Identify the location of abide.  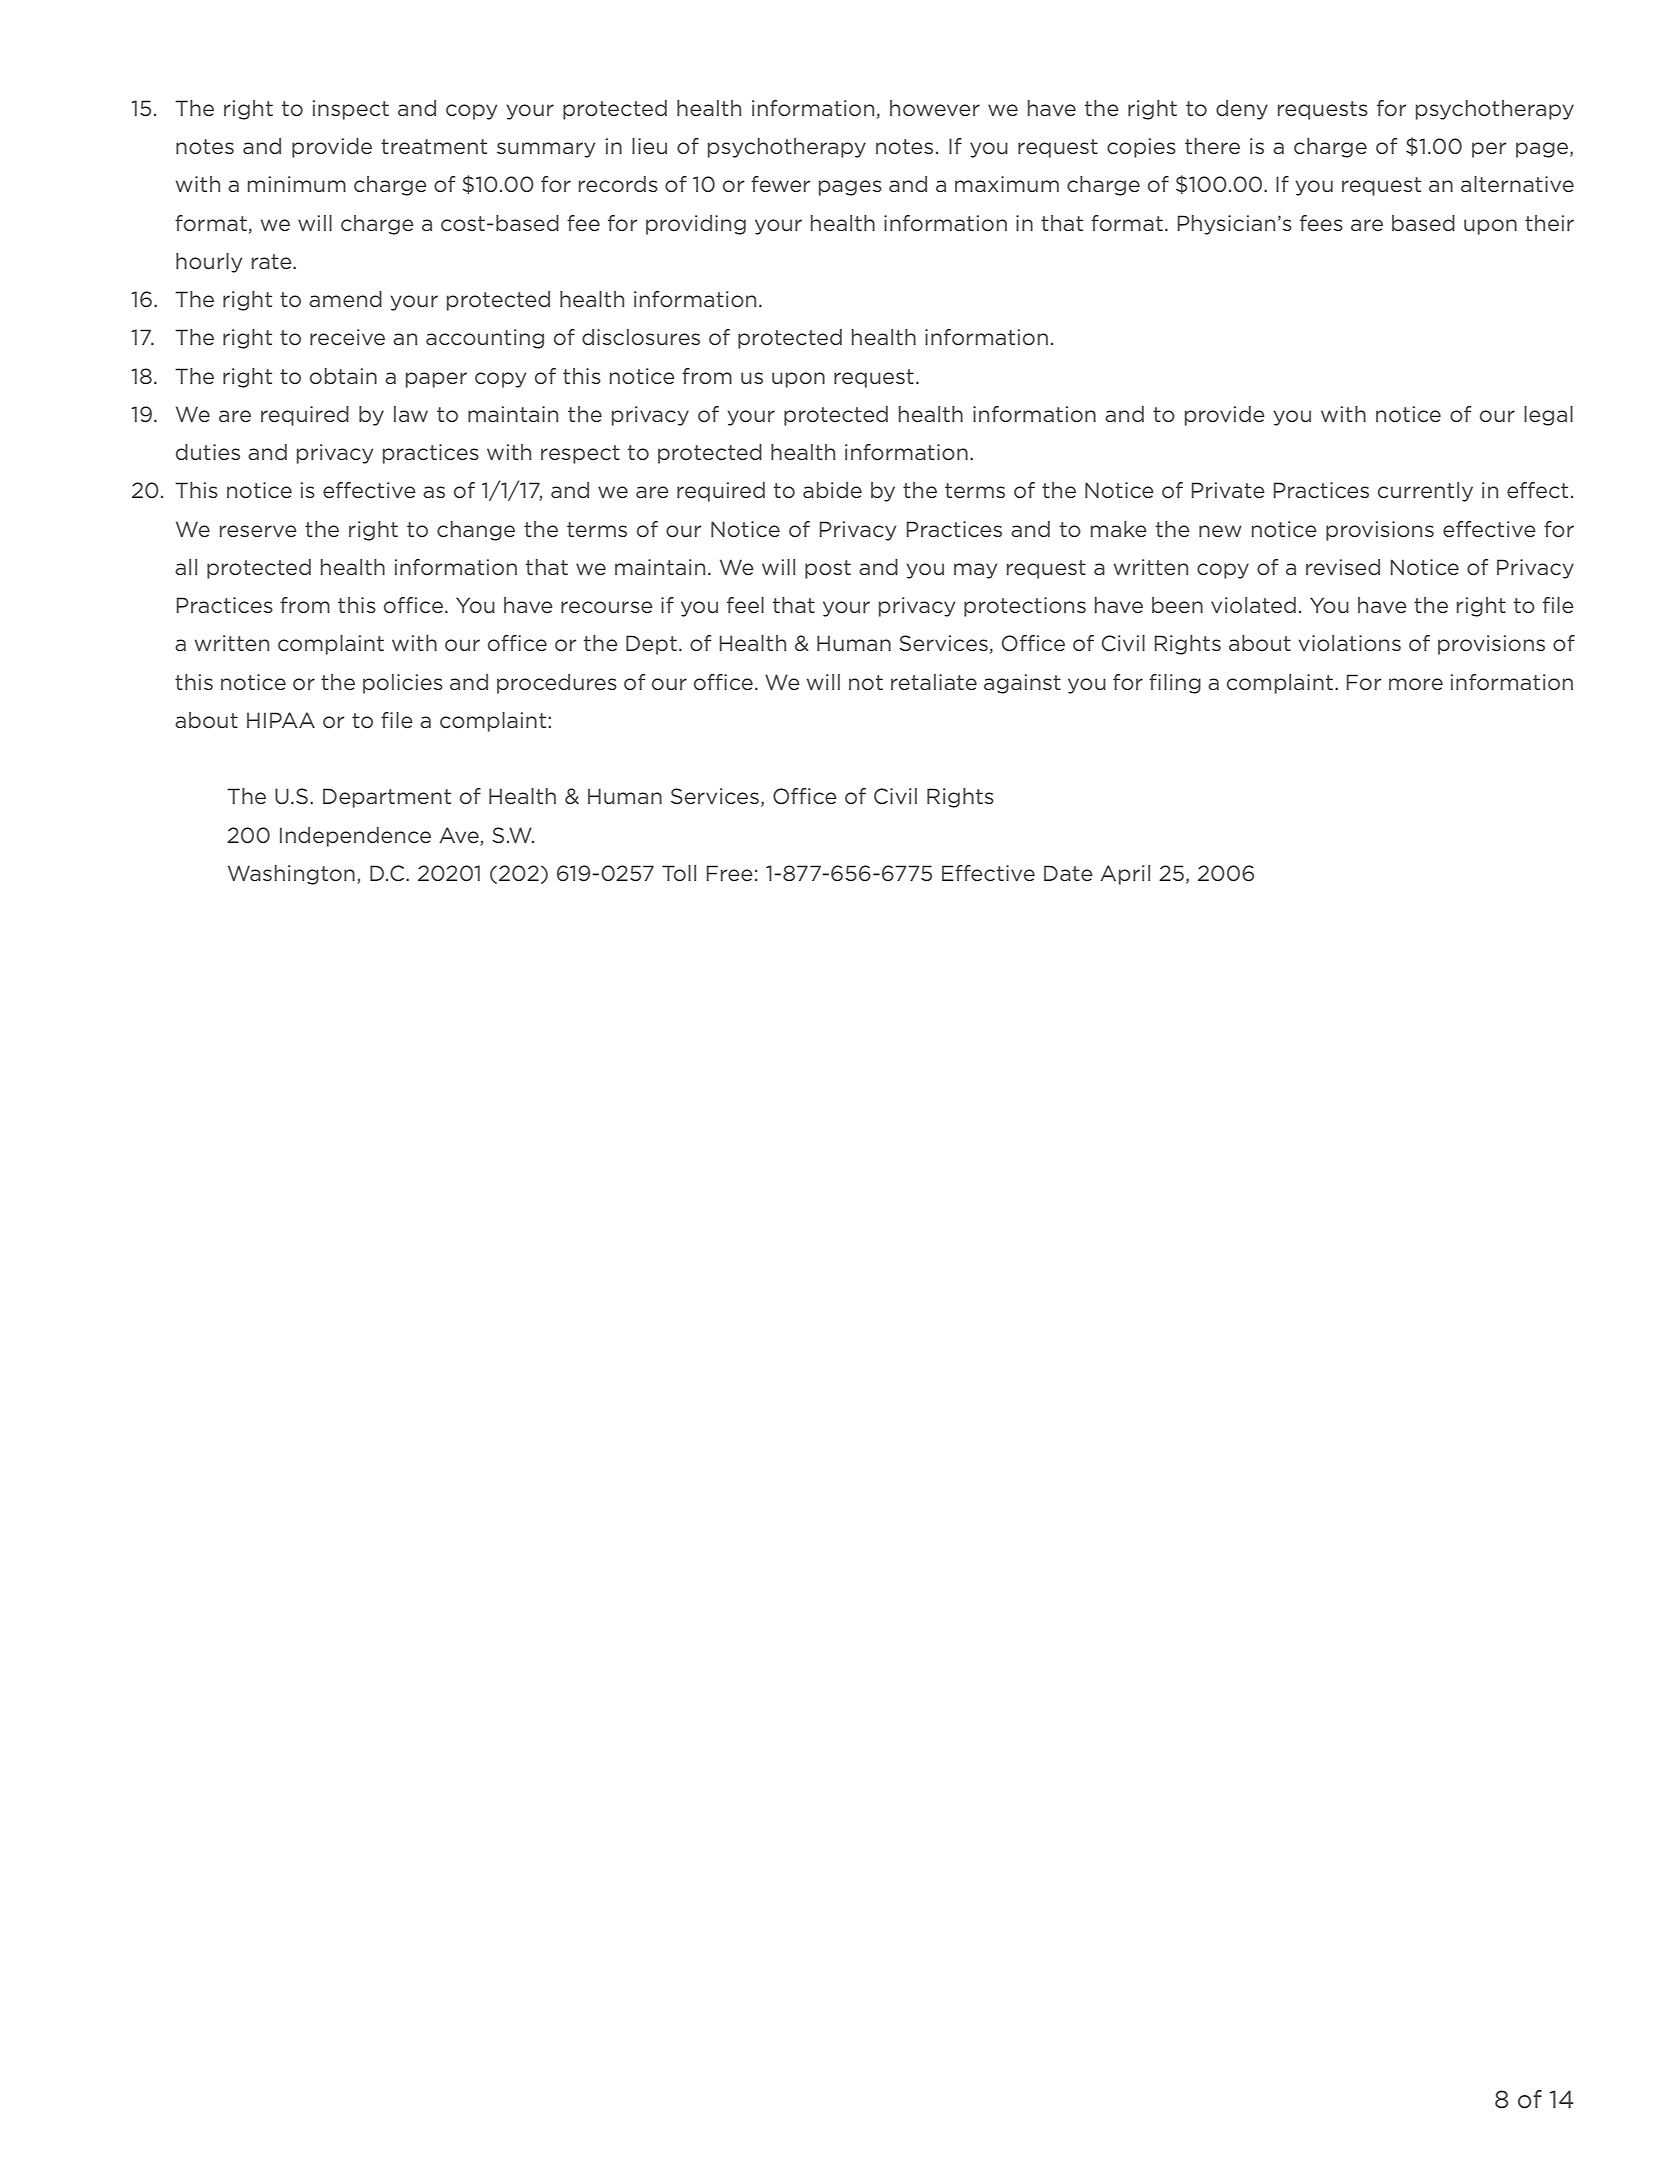
(832, 490).
